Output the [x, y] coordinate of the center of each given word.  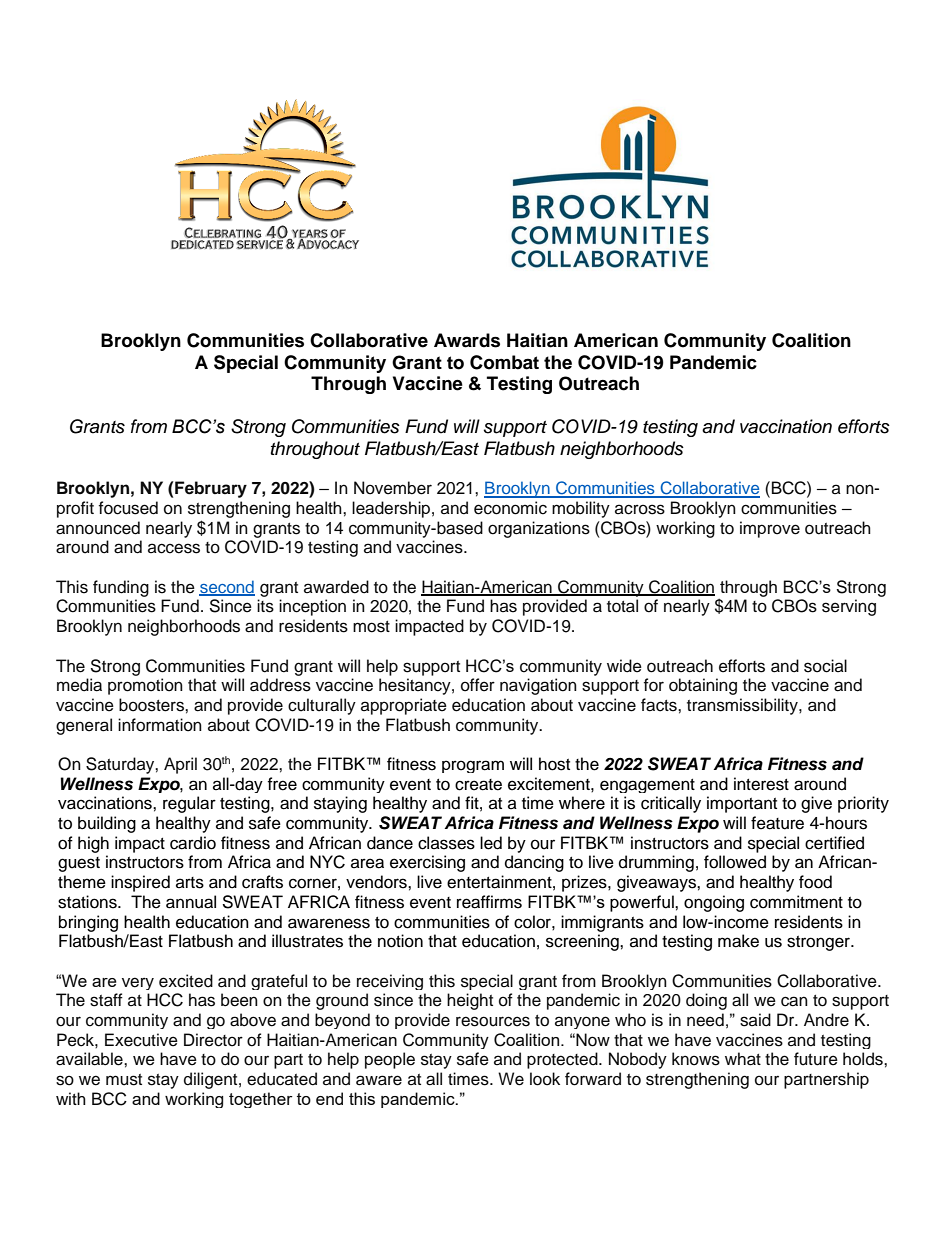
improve [770, 529]
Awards [467, 340]
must [124, 1080]
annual [191, 902]
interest [761, 784]
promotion [145, 686]
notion [400, 941]
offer [478, 685]
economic [510, 508]
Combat [504, 362]
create [478, 785]
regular [189, 804]
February [210, 489]
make [738, 941]
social [825, 666]
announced [98, 528]
